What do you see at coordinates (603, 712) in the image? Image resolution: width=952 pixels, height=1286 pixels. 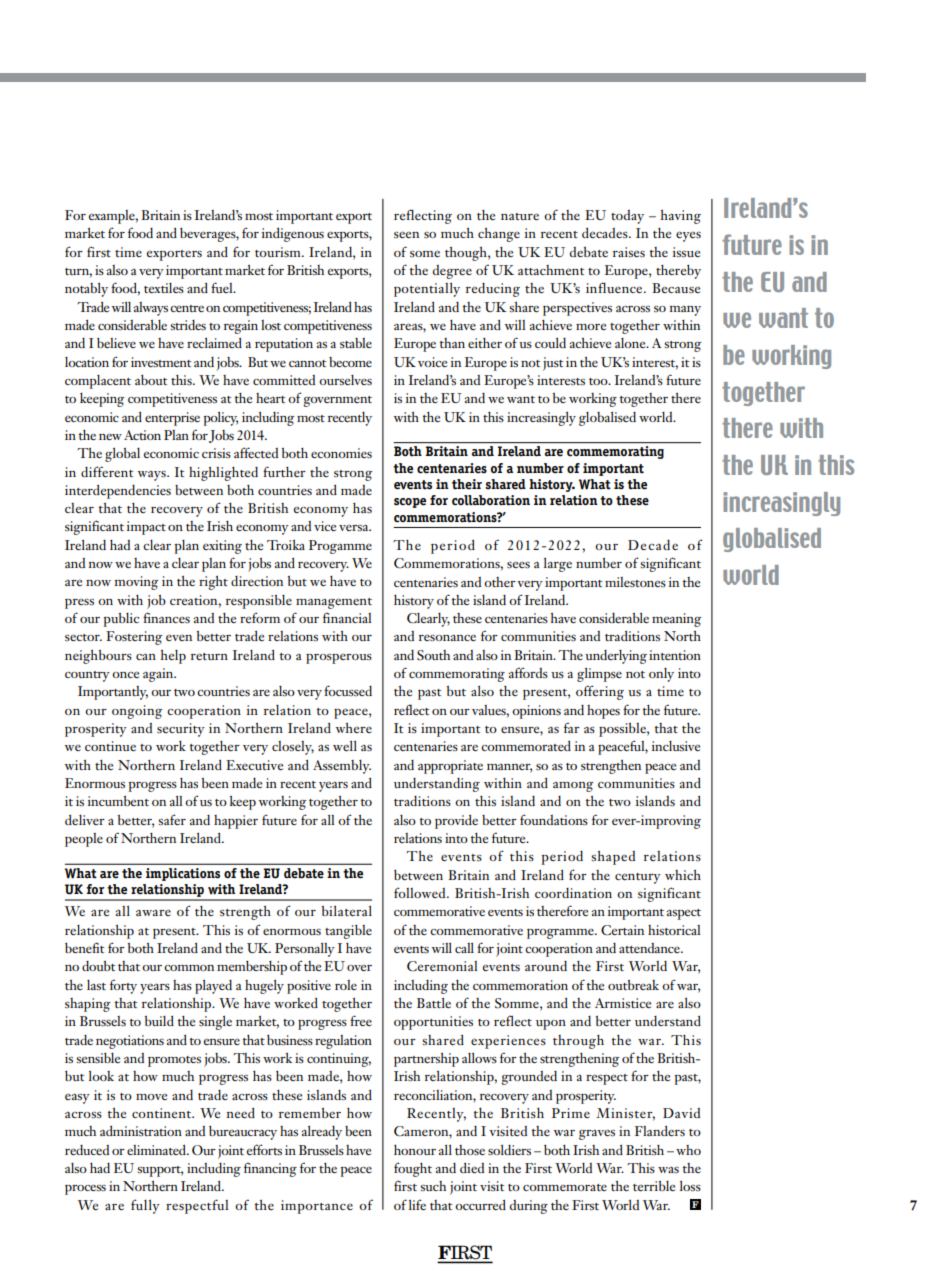 I see `hopes` at bounding box center [603, 712].
